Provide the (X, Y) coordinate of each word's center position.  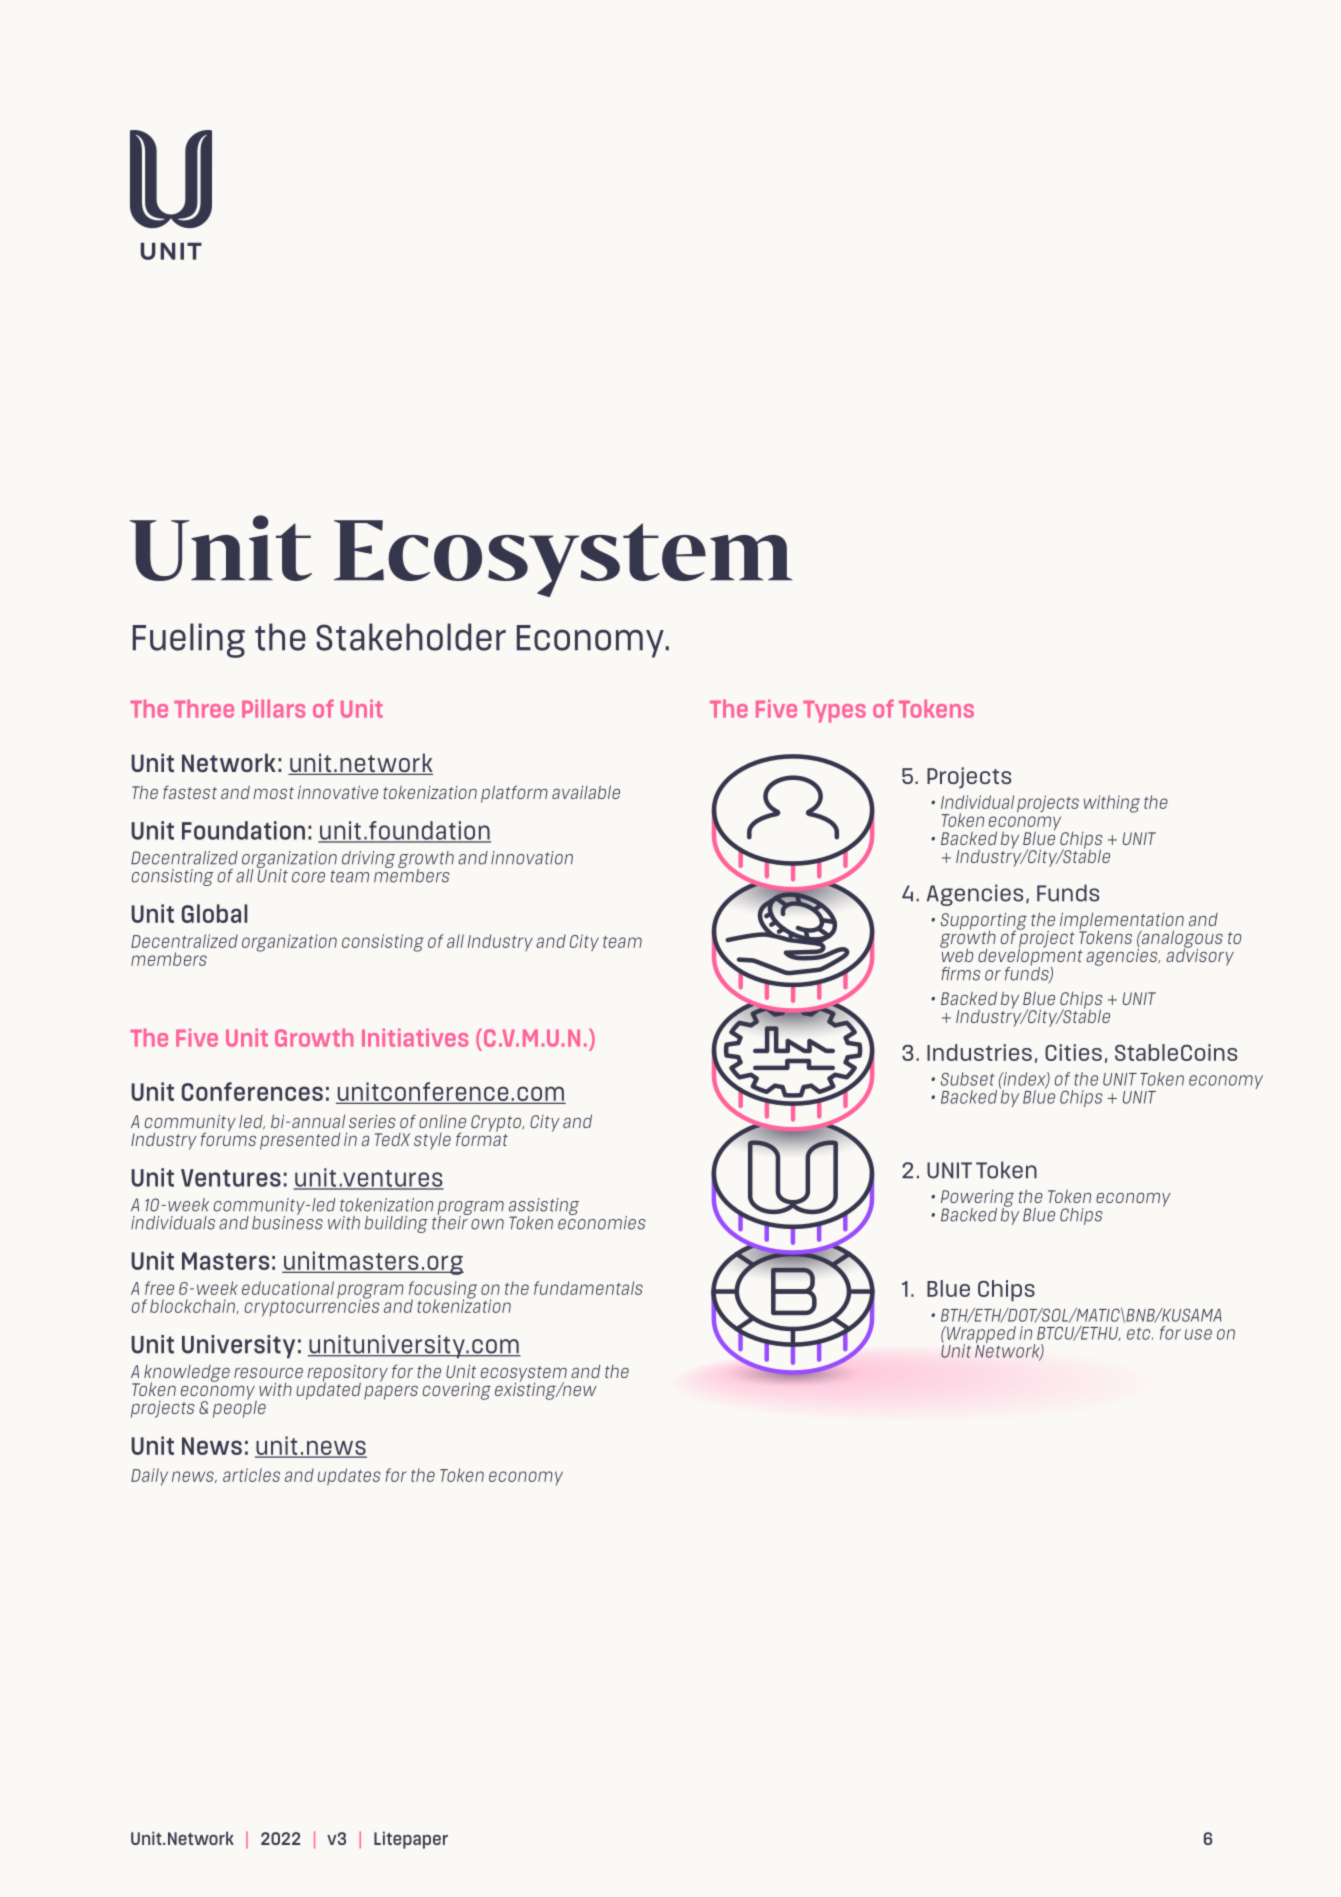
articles (251, 1475)
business (287, 1221)
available (586, 792)
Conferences (252, 1091)
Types (834, 712)
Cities (1073, 1052)
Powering (977, 1199)
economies (602, 1221)
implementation (1122, 922)
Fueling (189, 640)
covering (457, 1391)
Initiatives (415, 1038)
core (308, 877)
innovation (532, 858)
